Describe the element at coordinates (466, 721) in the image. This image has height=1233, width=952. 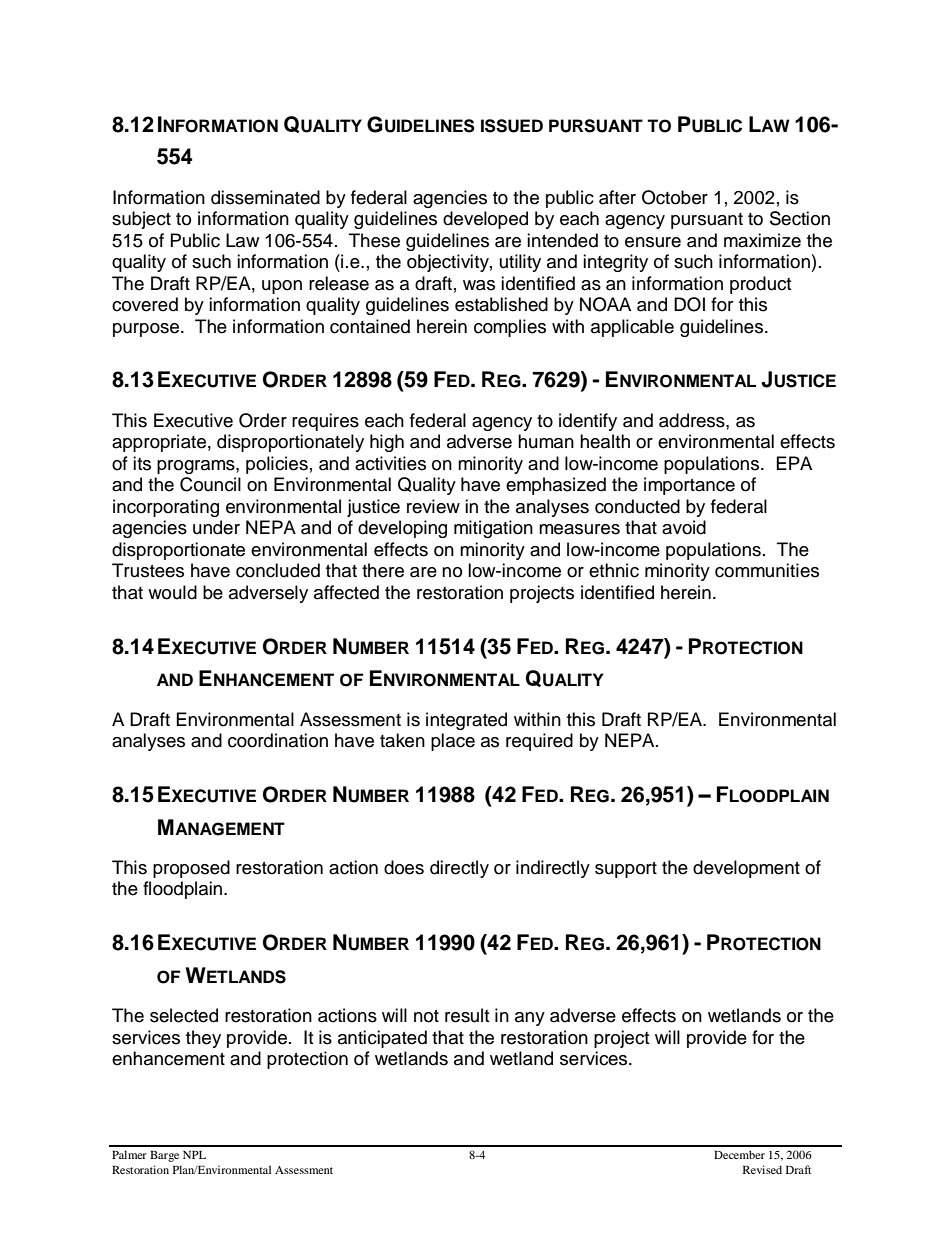
I see `integrated` at that location.
